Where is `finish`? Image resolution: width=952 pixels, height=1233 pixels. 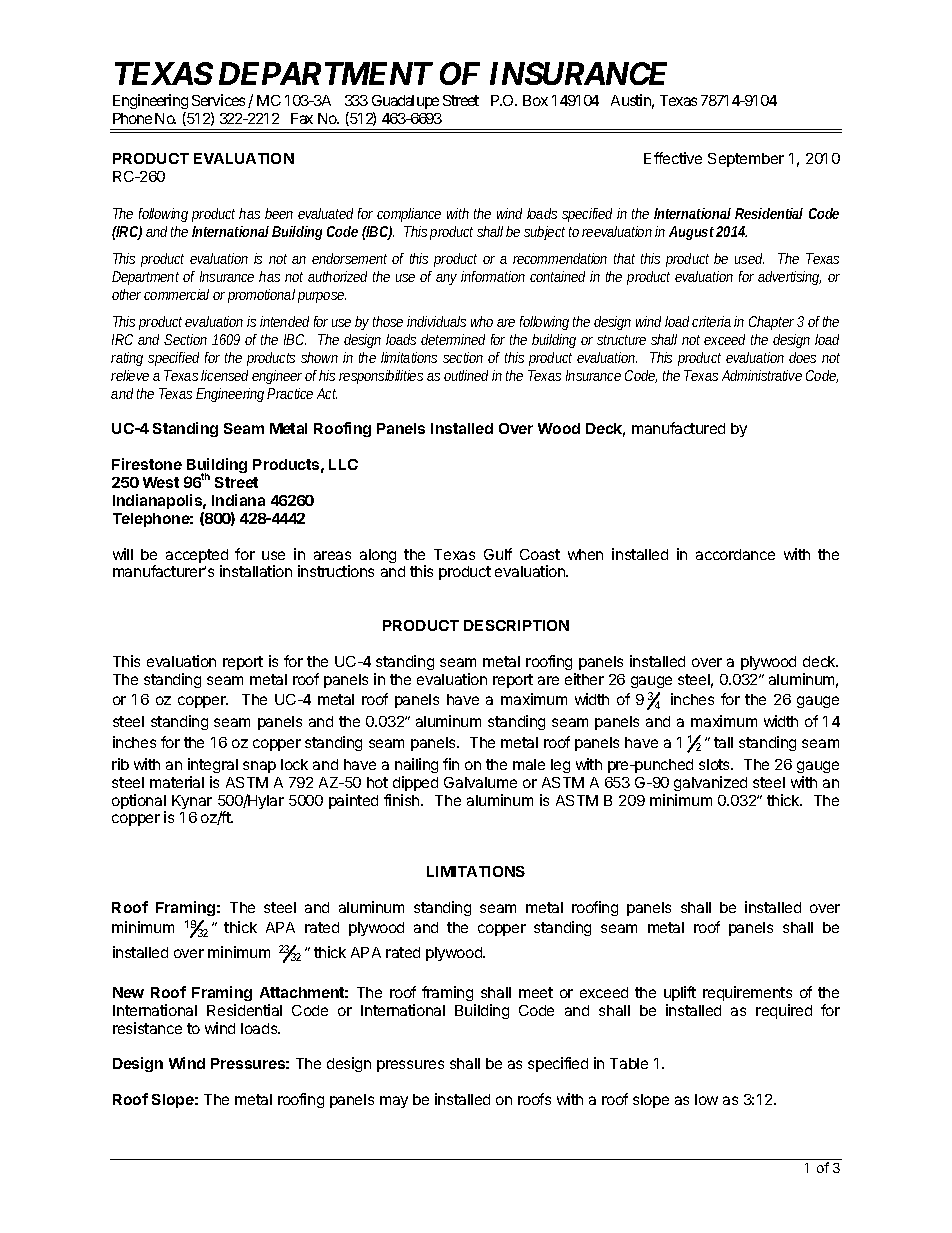
finish is located at coordinates (403, 800).
